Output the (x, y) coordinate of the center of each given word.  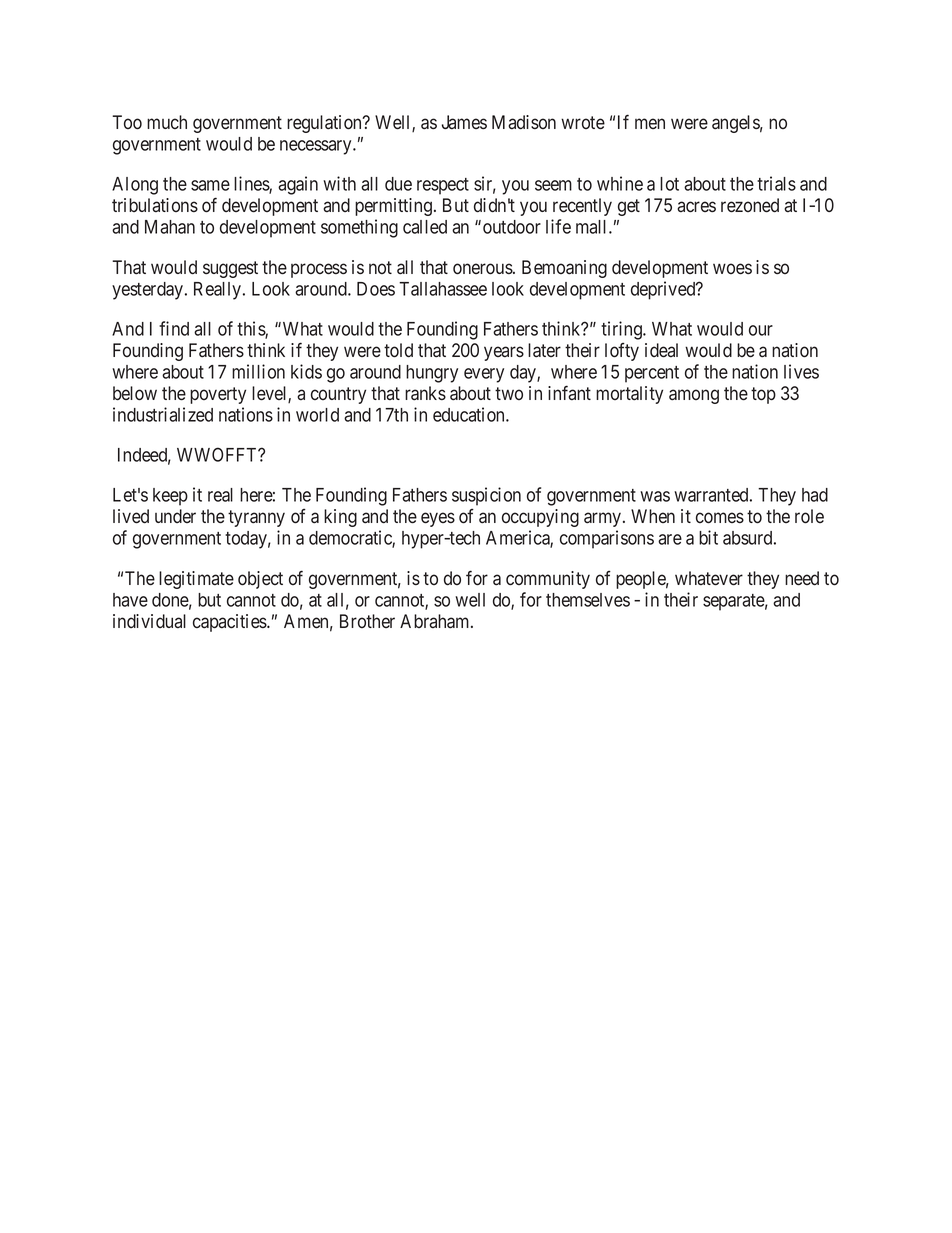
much (167, 122)
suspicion (486, 496)
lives (801, 371)
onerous (483, 269)
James (464, 122)
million (258, 371)
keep (170, 497)
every (484, 375)
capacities (230, 623)
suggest (230, 269)
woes (732, 269)
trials (776, 183)
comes (720, 518)
